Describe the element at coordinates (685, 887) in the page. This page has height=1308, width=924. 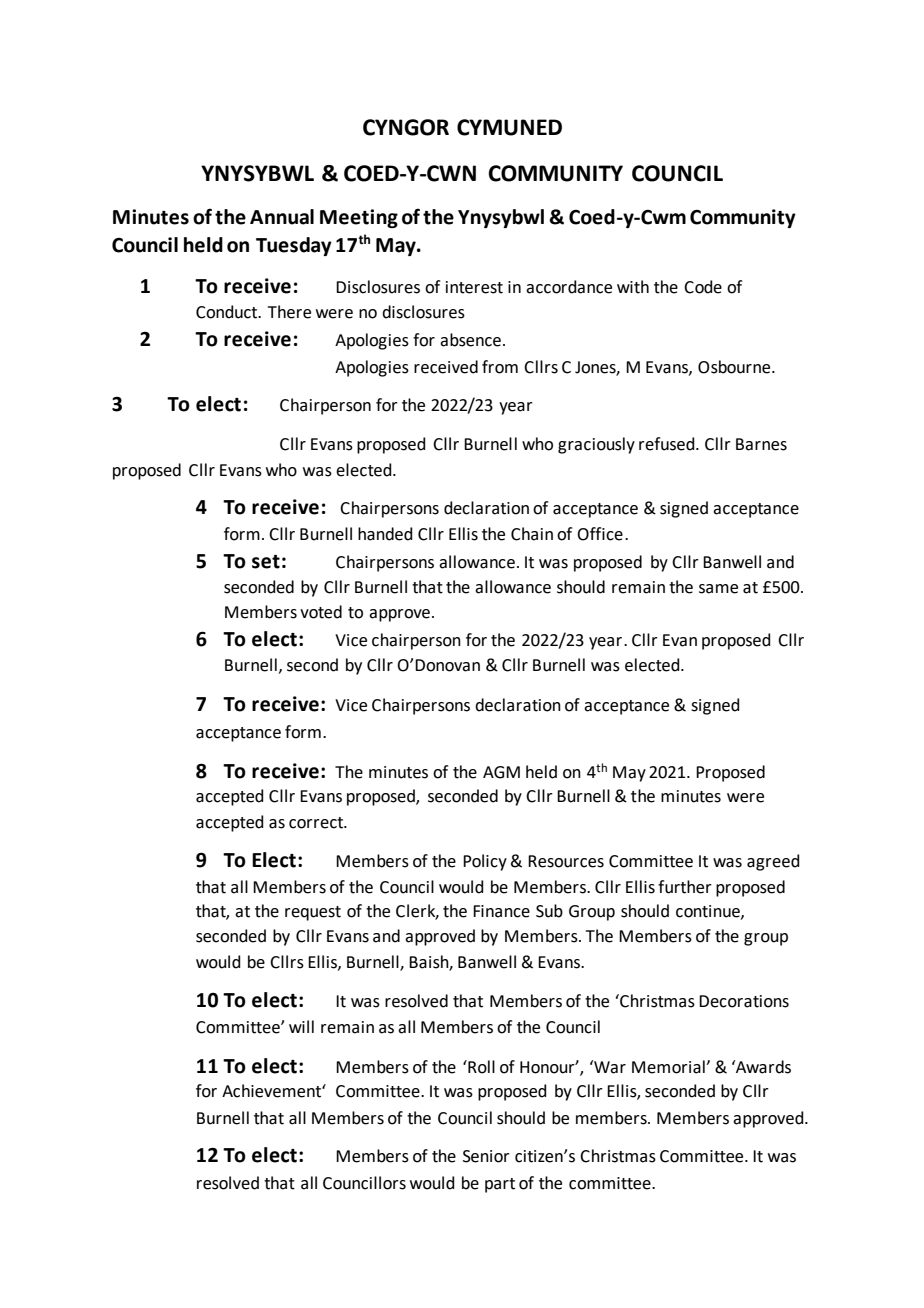
I see `further` at that location.
